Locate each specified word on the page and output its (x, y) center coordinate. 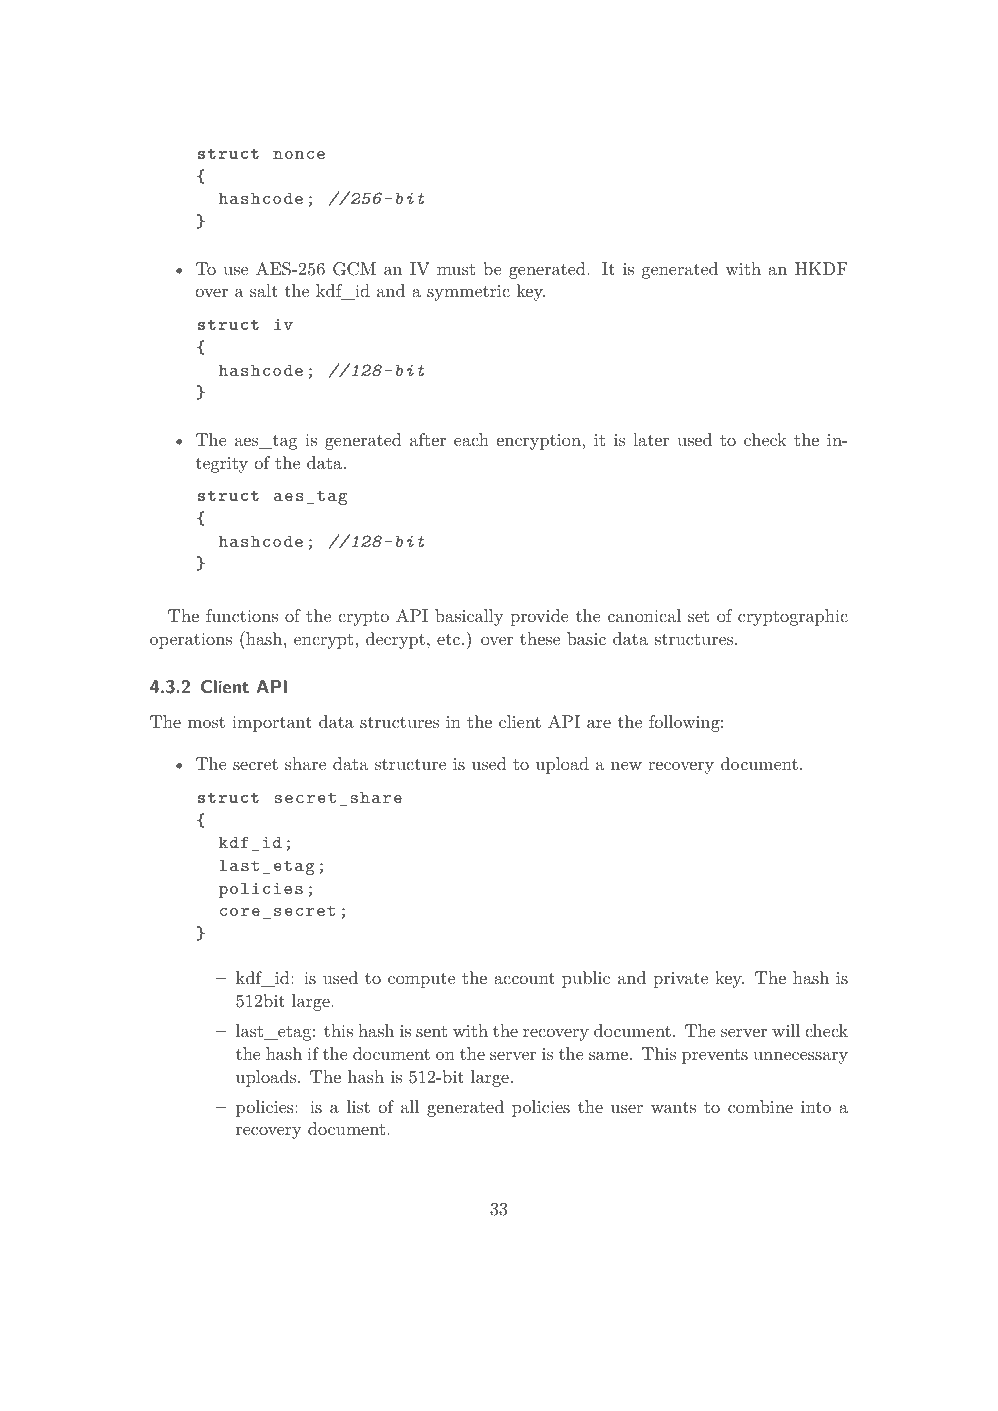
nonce (299, 155)
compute (421, 980)
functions (242, 615)
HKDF (821, 268)
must (456, 269)
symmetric (468, 293)
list (358, 1106)
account (524, 978)
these (540, 638)
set (698, 616)
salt (264, 290)
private (680, 980)
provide (539, 617)
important (272, 724)
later (651, 439)
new (626, 766)
